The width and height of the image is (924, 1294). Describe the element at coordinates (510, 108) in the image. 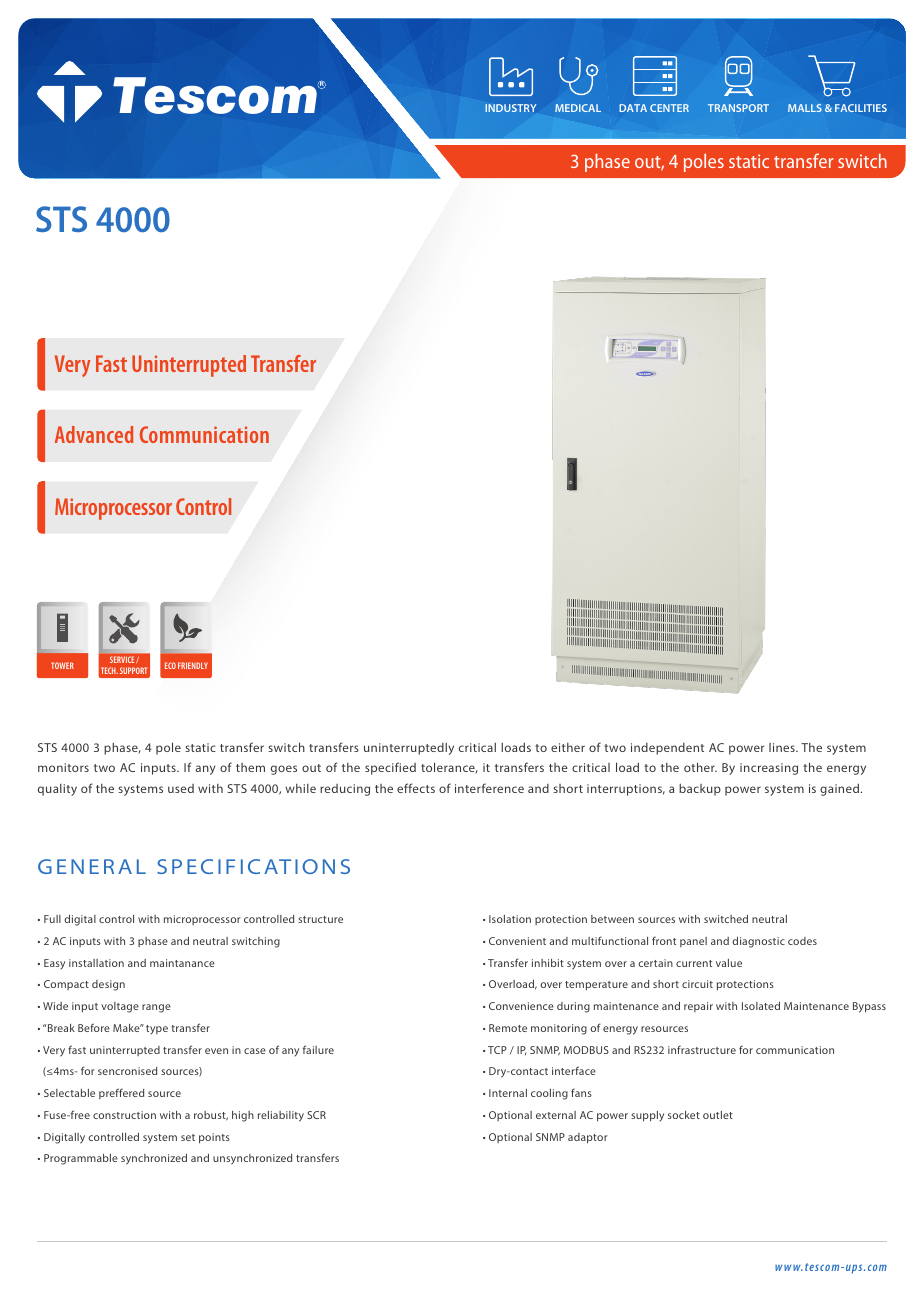

I see `INDUSTRY` at that location.
